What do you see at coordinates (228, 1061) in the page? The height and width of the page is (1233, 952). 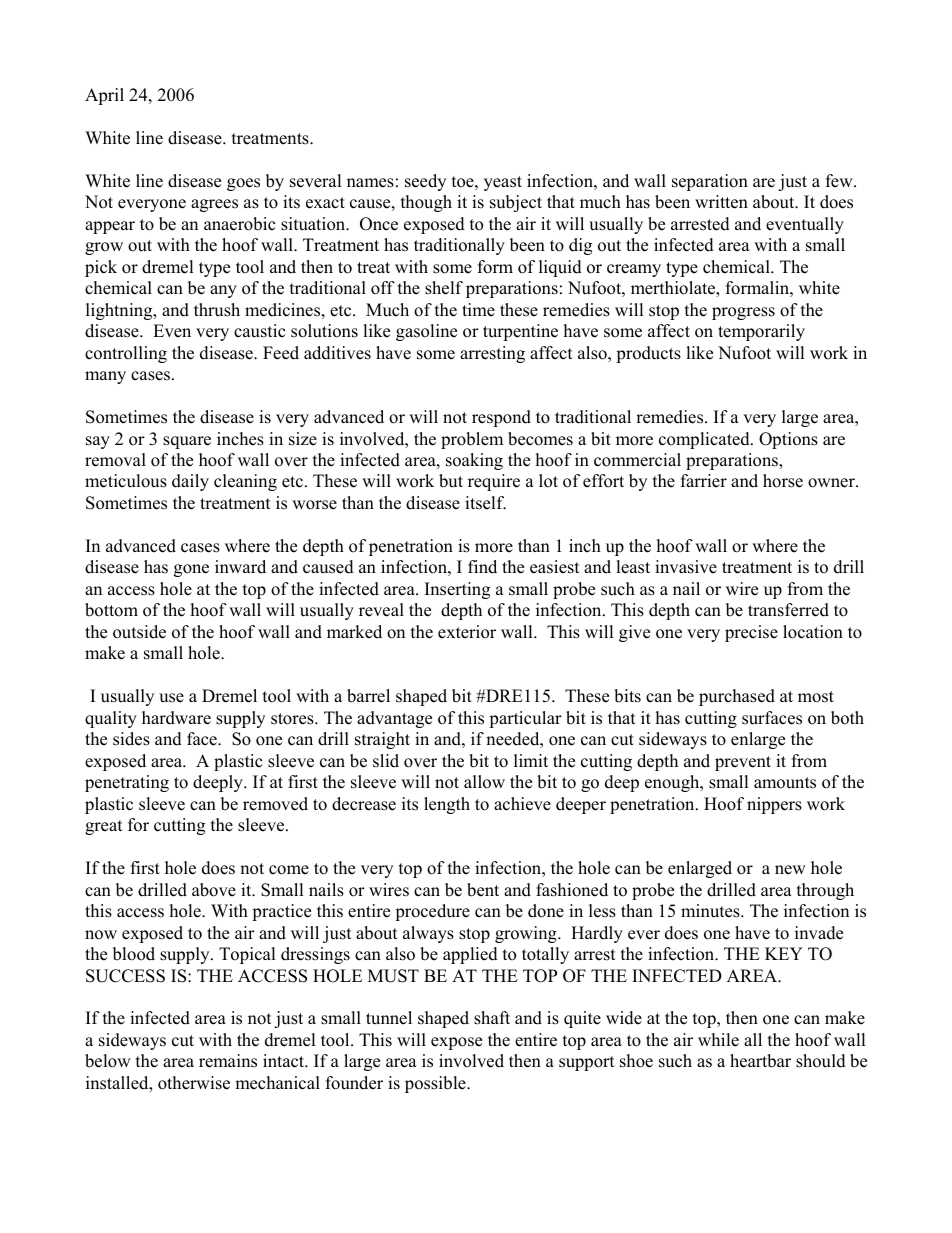 I see `remains` at bounding box center [228, 1061].
